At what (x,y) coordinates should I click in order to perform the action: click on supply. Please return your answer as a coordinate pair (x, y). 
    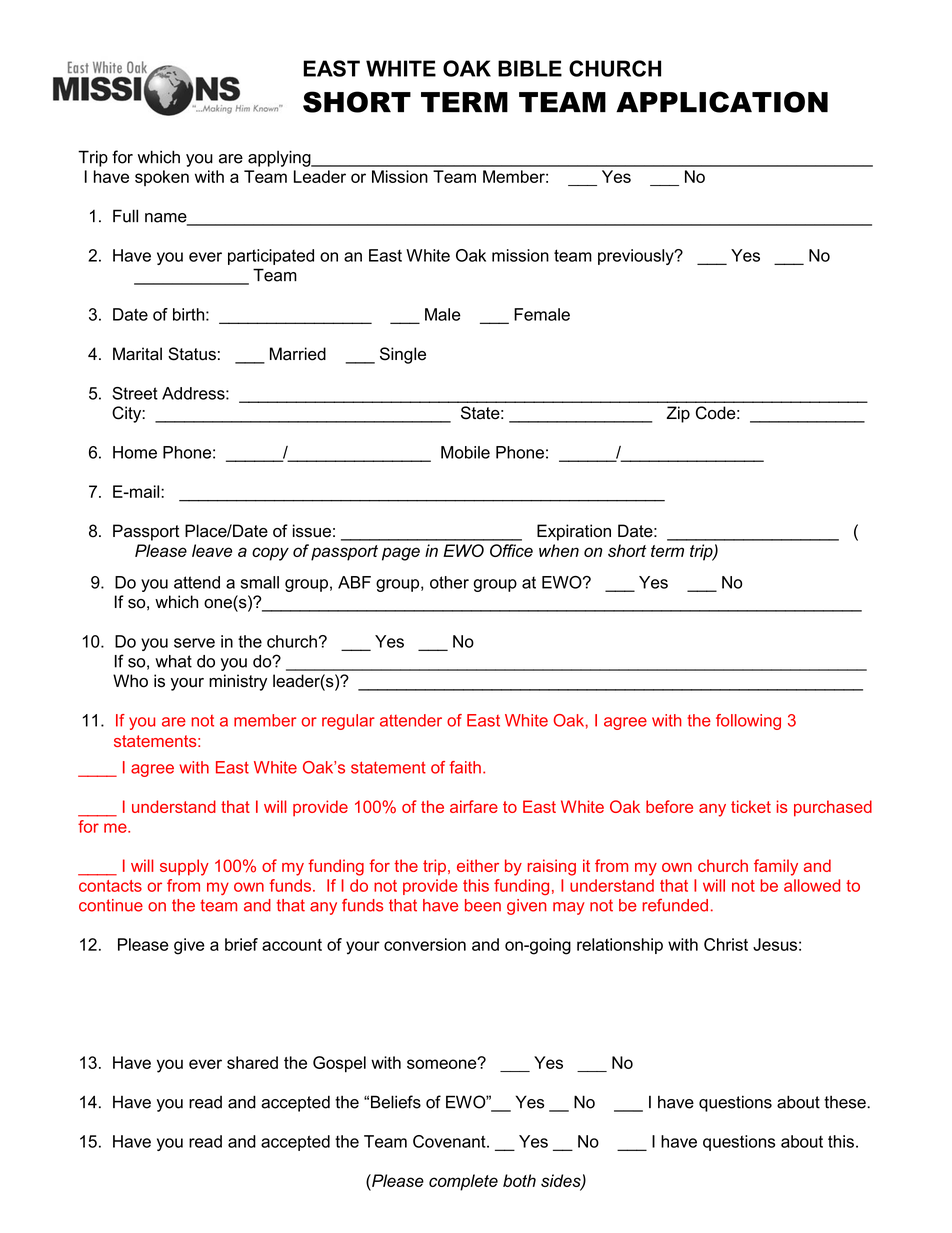
    Looking at the image, I should click on (184, 867).
